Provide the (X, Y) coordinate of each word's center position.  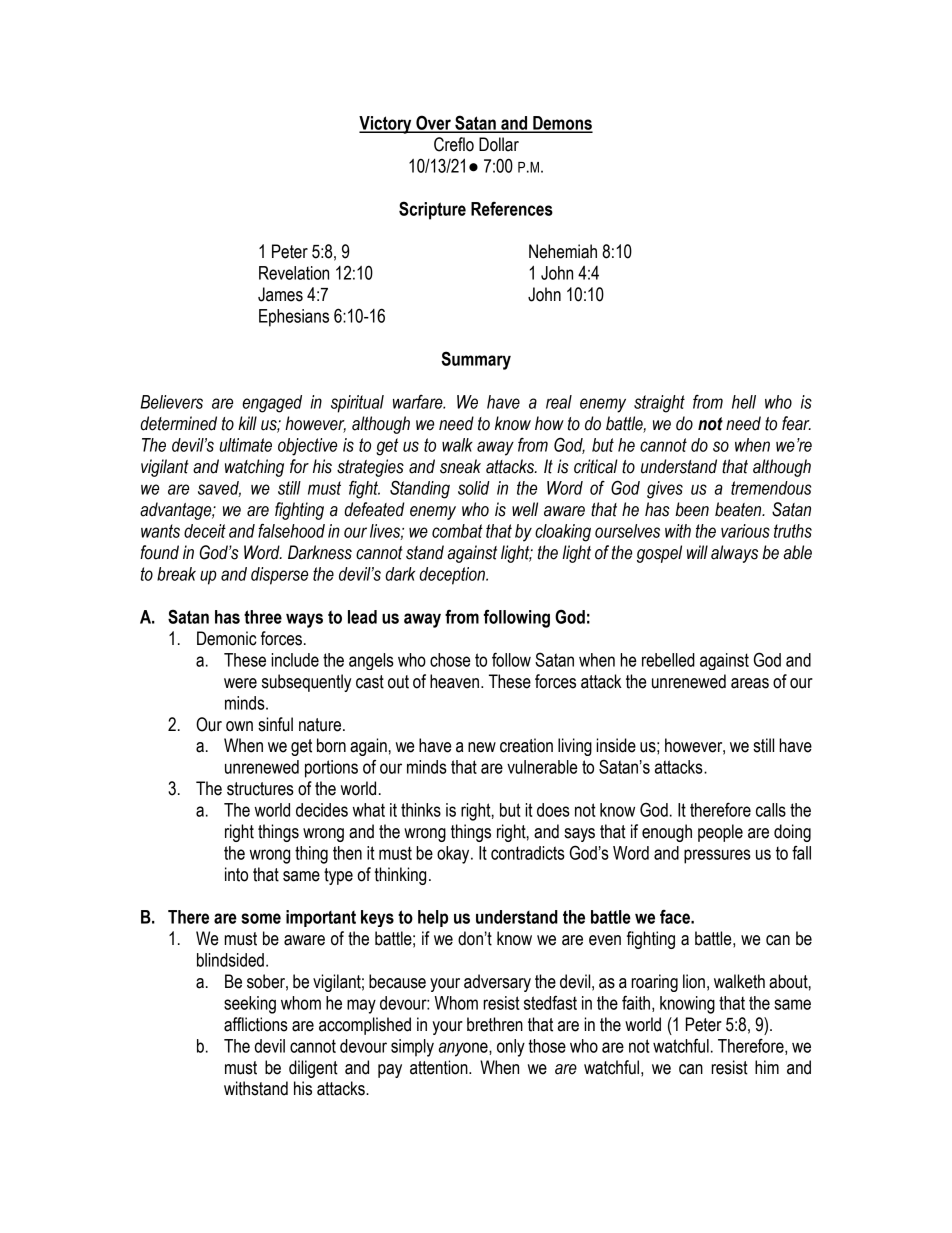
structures (260, 789)
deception (453, 576)
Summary (476, 360)
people (720, 833)
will (697, 552)
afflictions (256, 1024)
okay (454, 855)
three (263, 617)
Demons (562, 124)
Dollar (499, 144)
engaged (272, 404)
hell (744, 402)
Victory (386, 125)
